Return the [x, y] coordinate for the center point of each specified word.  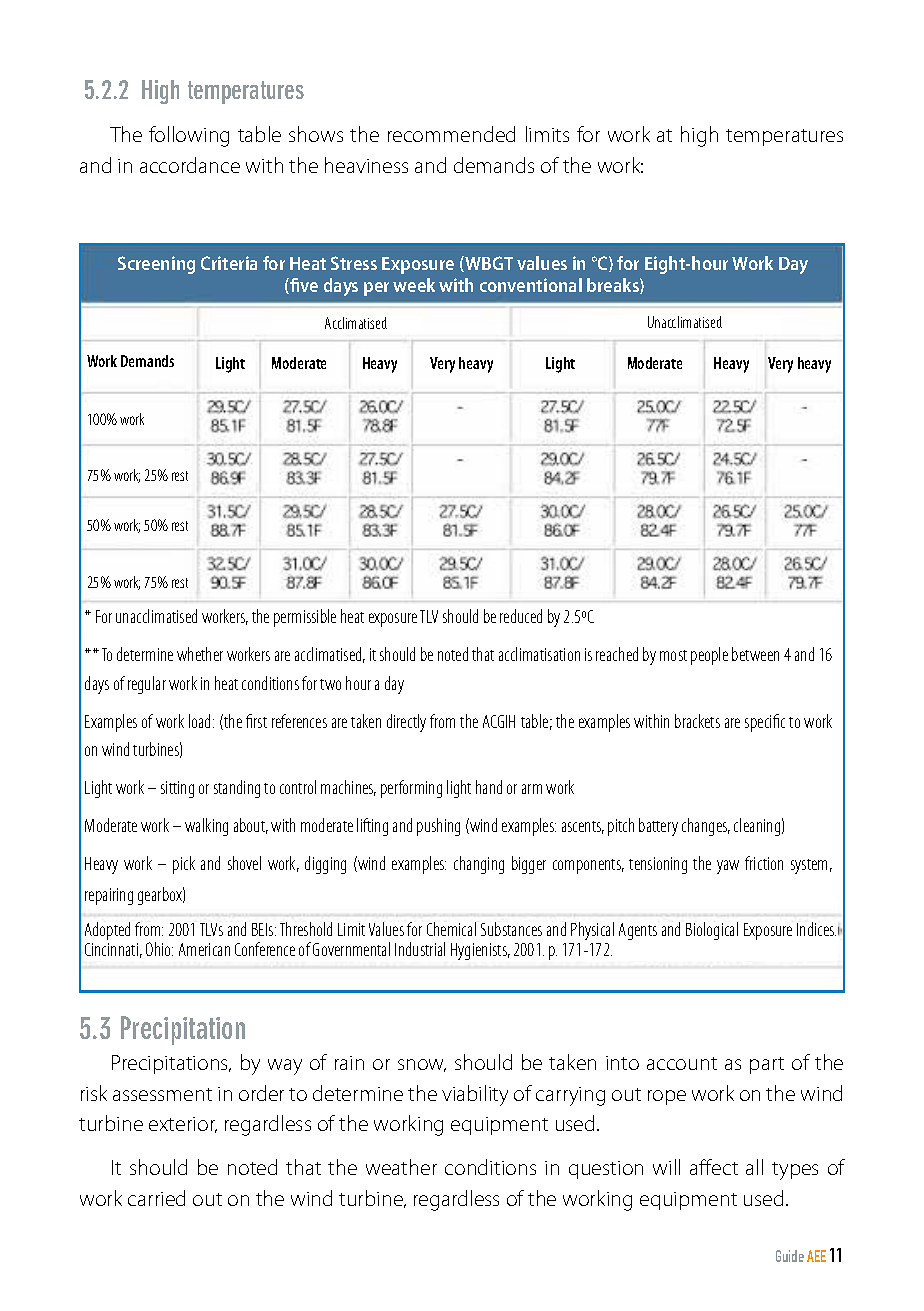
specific [765, 723]
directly [406, 723]
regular [147, 685]
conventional [531, 285]
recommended [451, 134]
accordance [190, 165]
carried [156, 1198]
